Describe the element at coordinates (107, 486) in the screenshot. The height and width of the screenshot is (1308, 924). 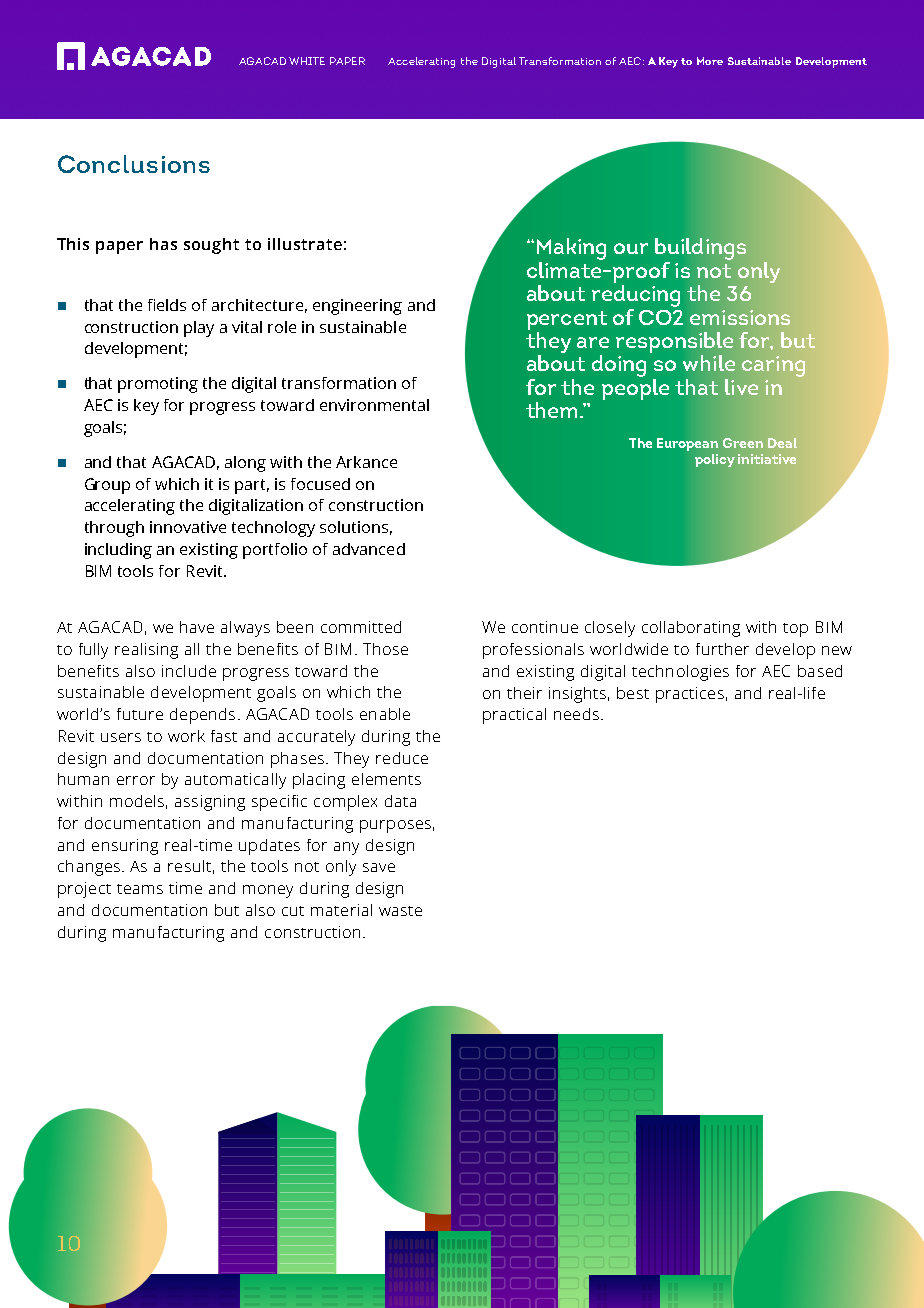
I see `Group` at that location.
